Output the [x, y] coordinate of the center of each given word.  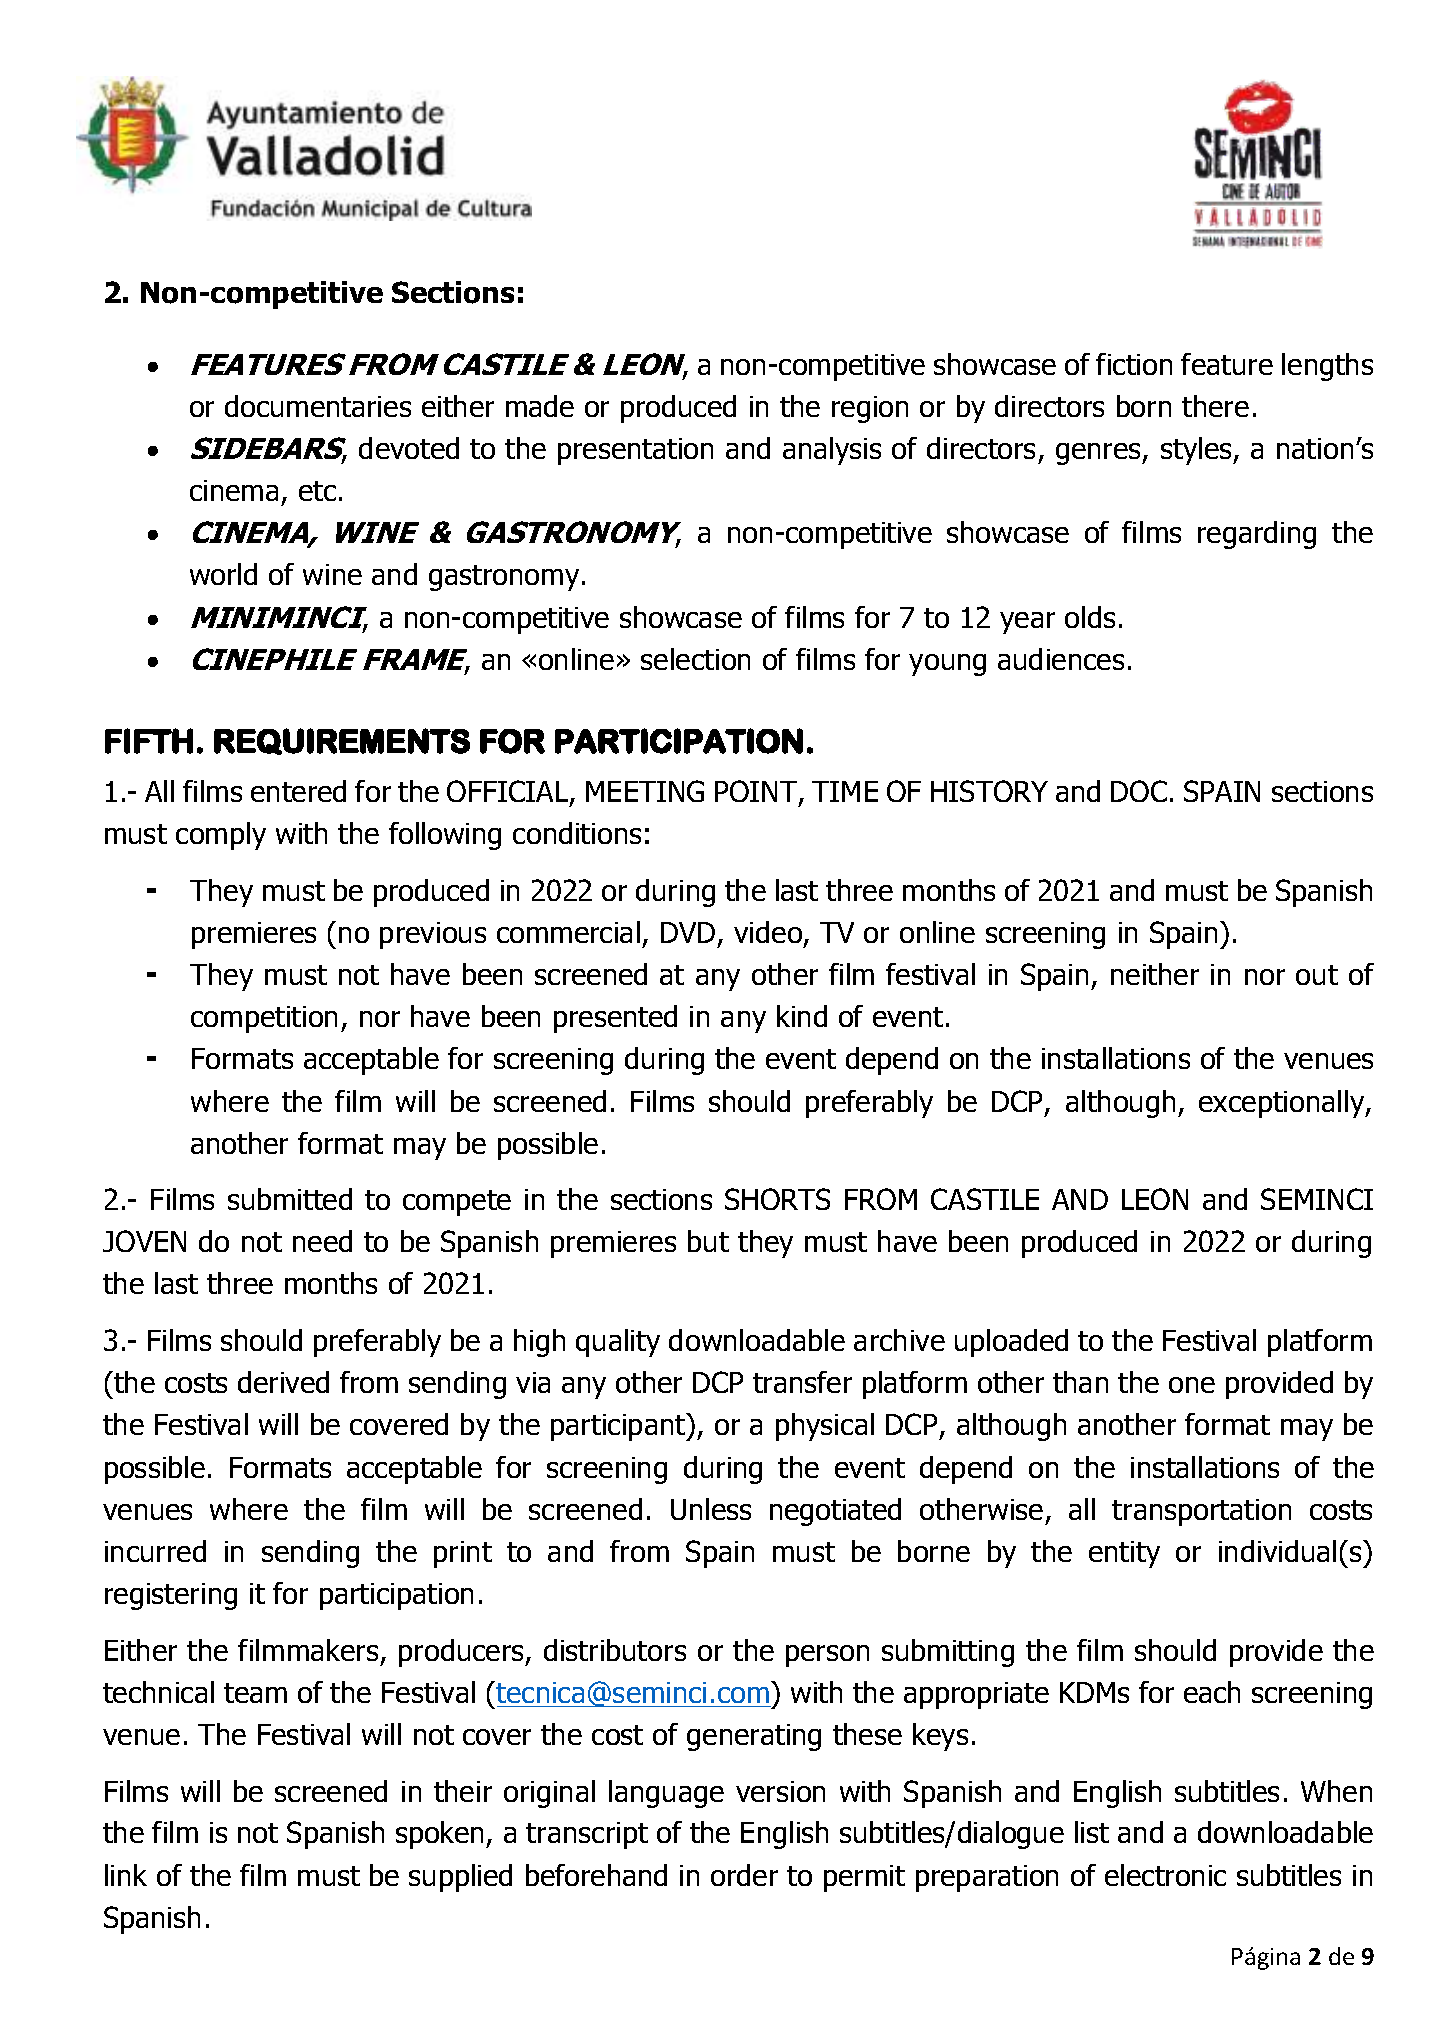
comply [221, 836]
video [769, 934]
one [1192, 1385]
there [1215, 406]
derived [283, 1382]
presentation [635, 451]
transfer [802, 1382]
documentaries [318, 406]
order [744, 1875]
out [1317, 975]
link [126, 1875]
